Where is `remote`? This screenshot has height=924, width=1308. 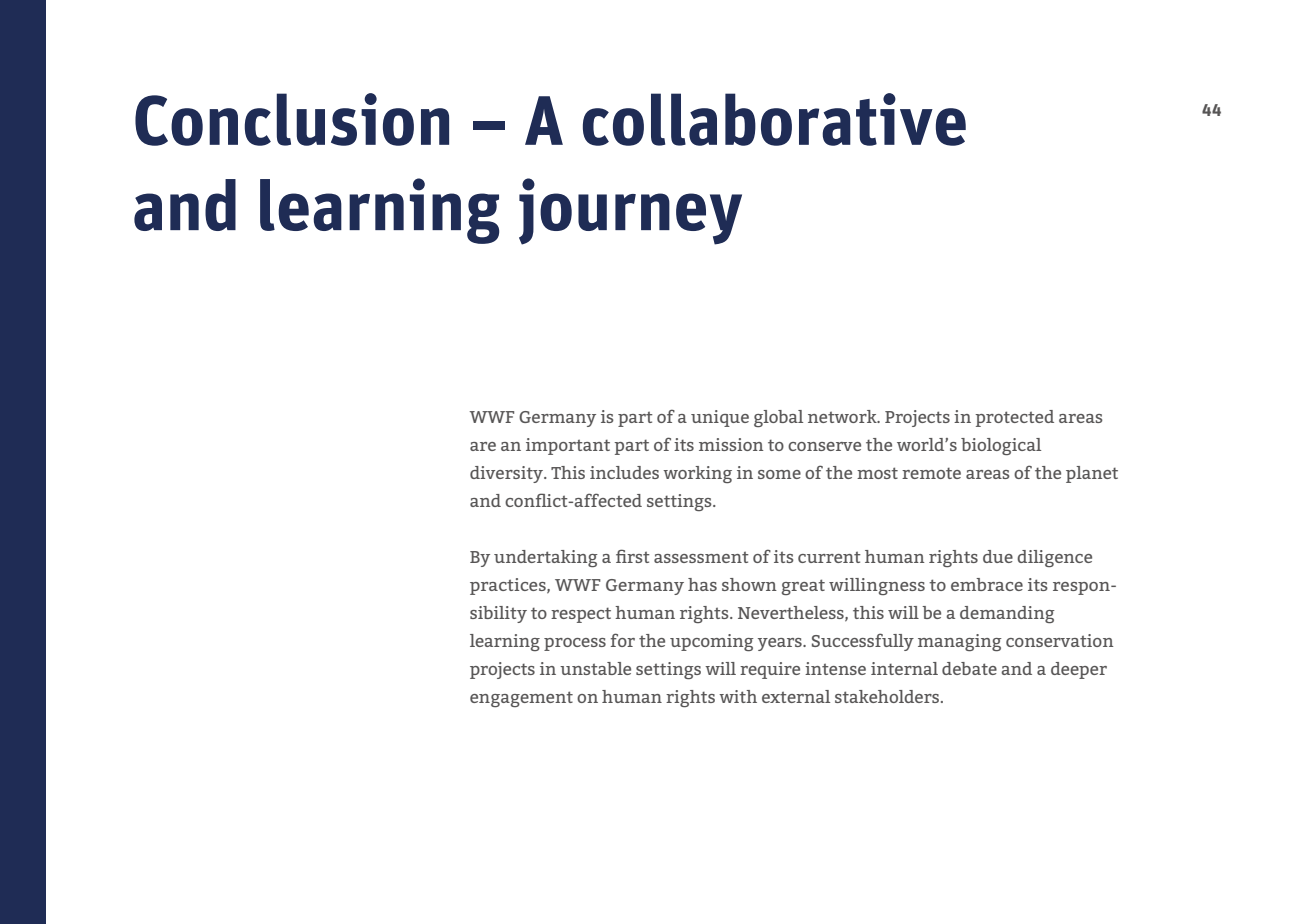 remote is located at coordinates (931, 473).
